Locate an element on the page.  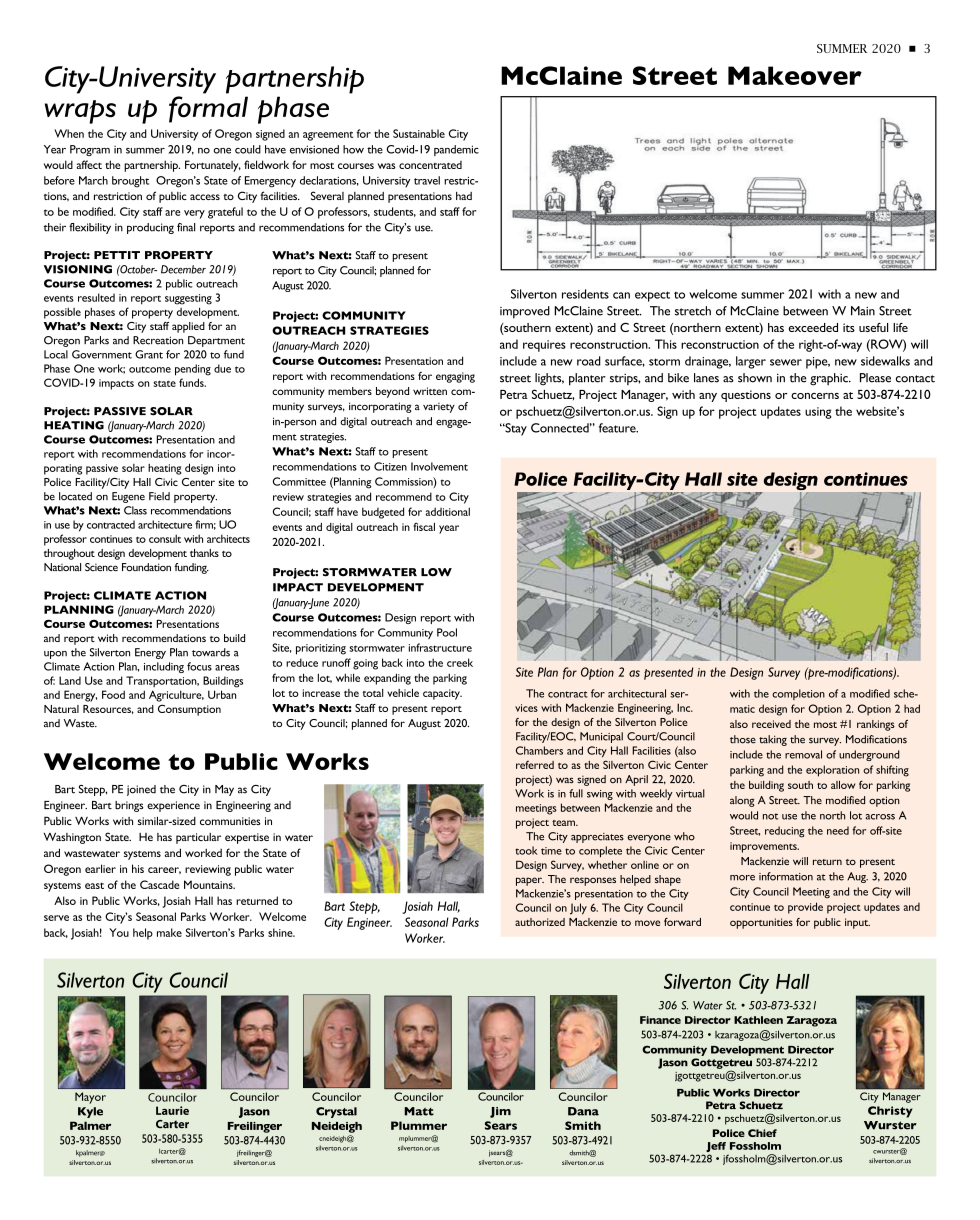
Fortunately is located at coordinates (213, 166).
